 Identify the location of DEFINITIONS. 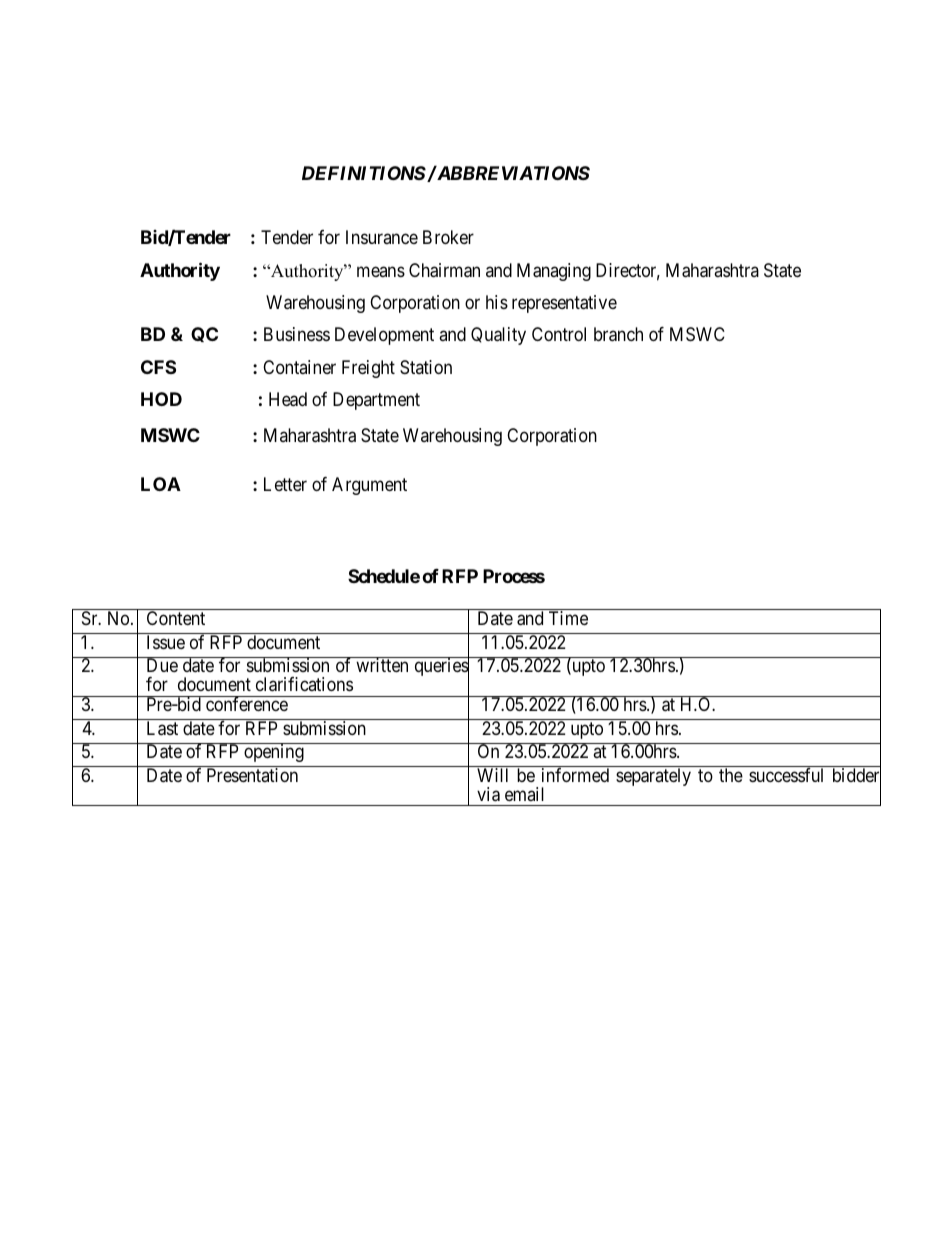
(364, 173).
